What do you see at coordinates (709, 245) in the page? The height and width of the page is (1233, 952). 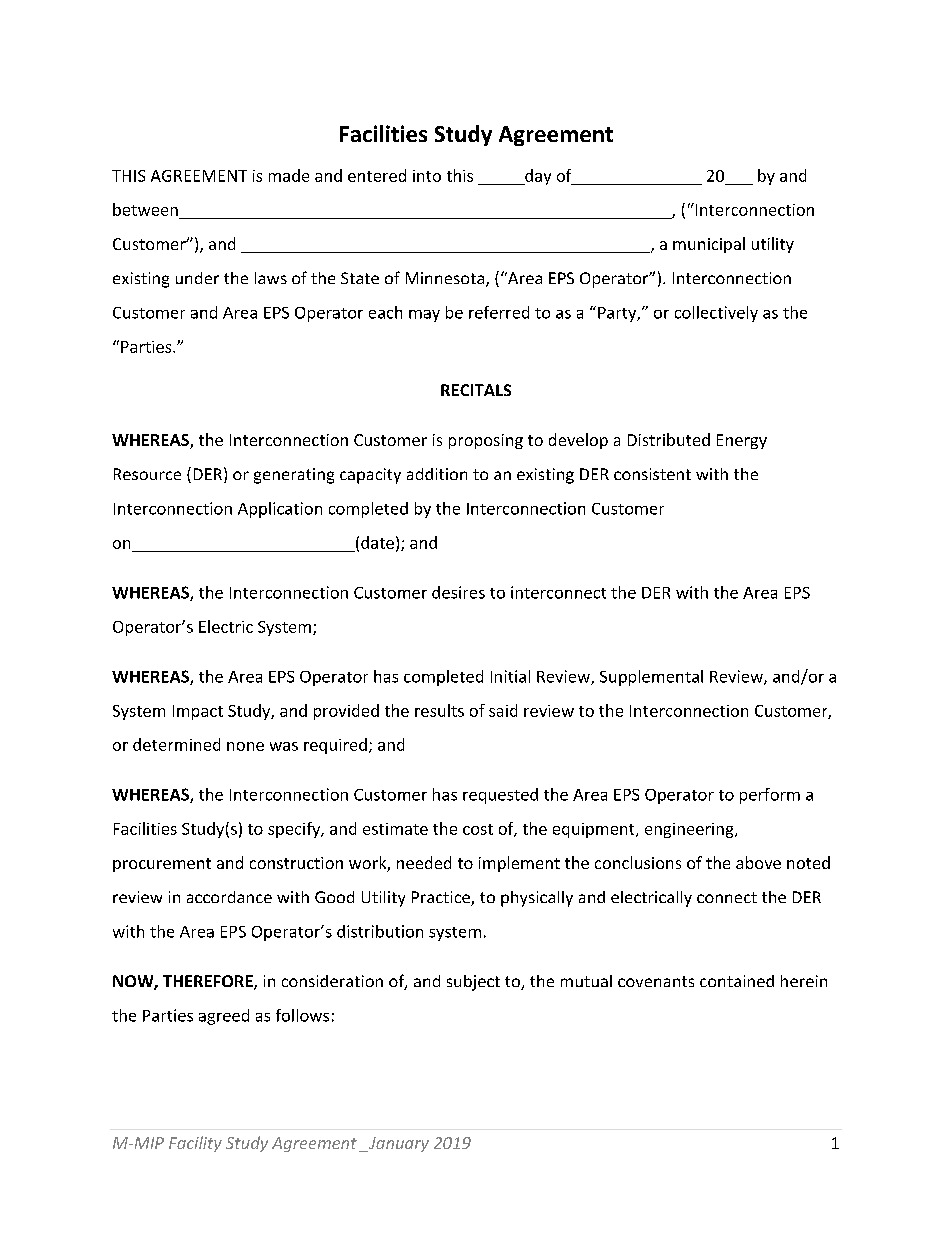 I see `municipal` at bounding box center [709, 245].
